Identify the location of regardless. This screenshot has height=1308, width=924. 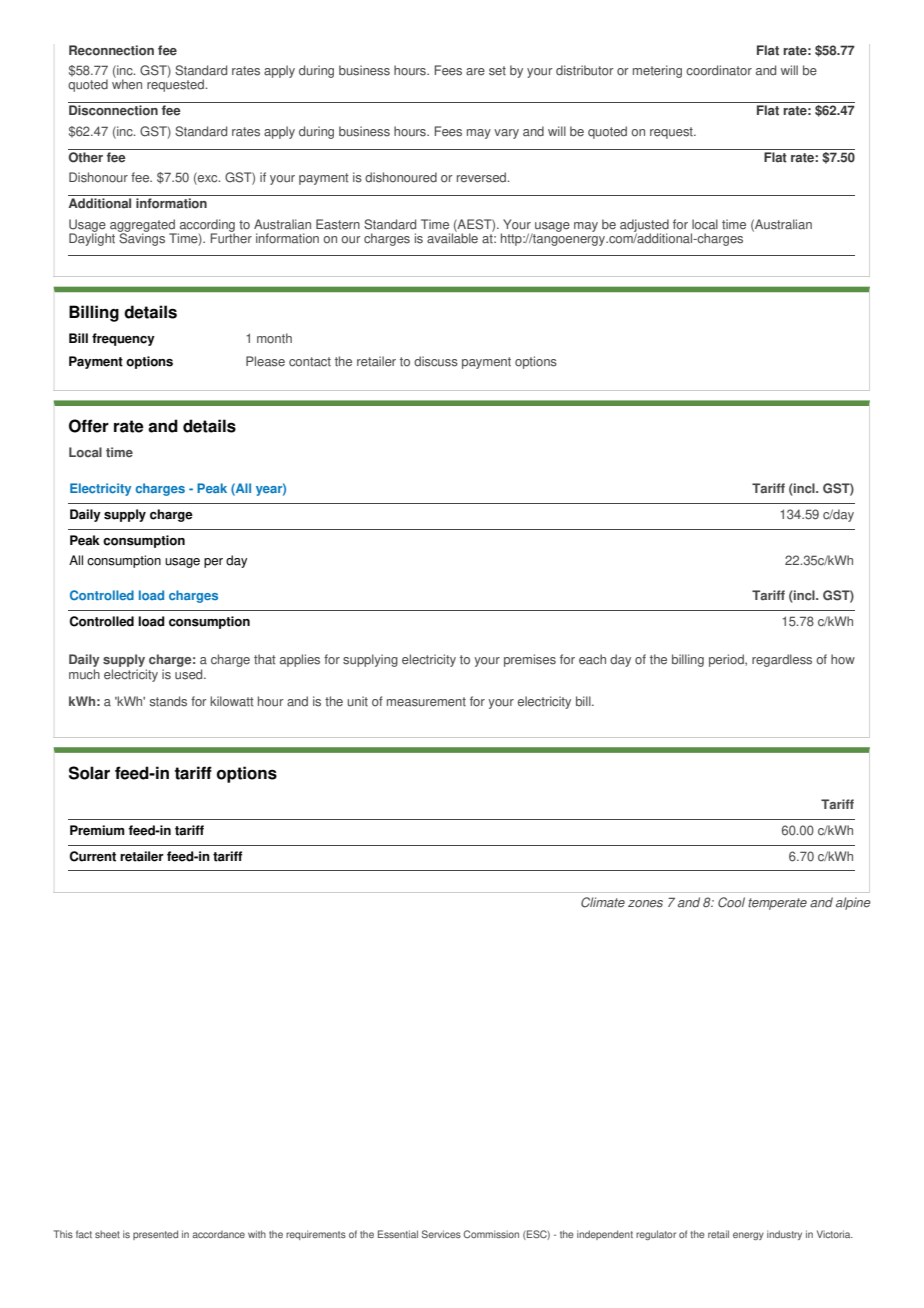
(782, 660).
